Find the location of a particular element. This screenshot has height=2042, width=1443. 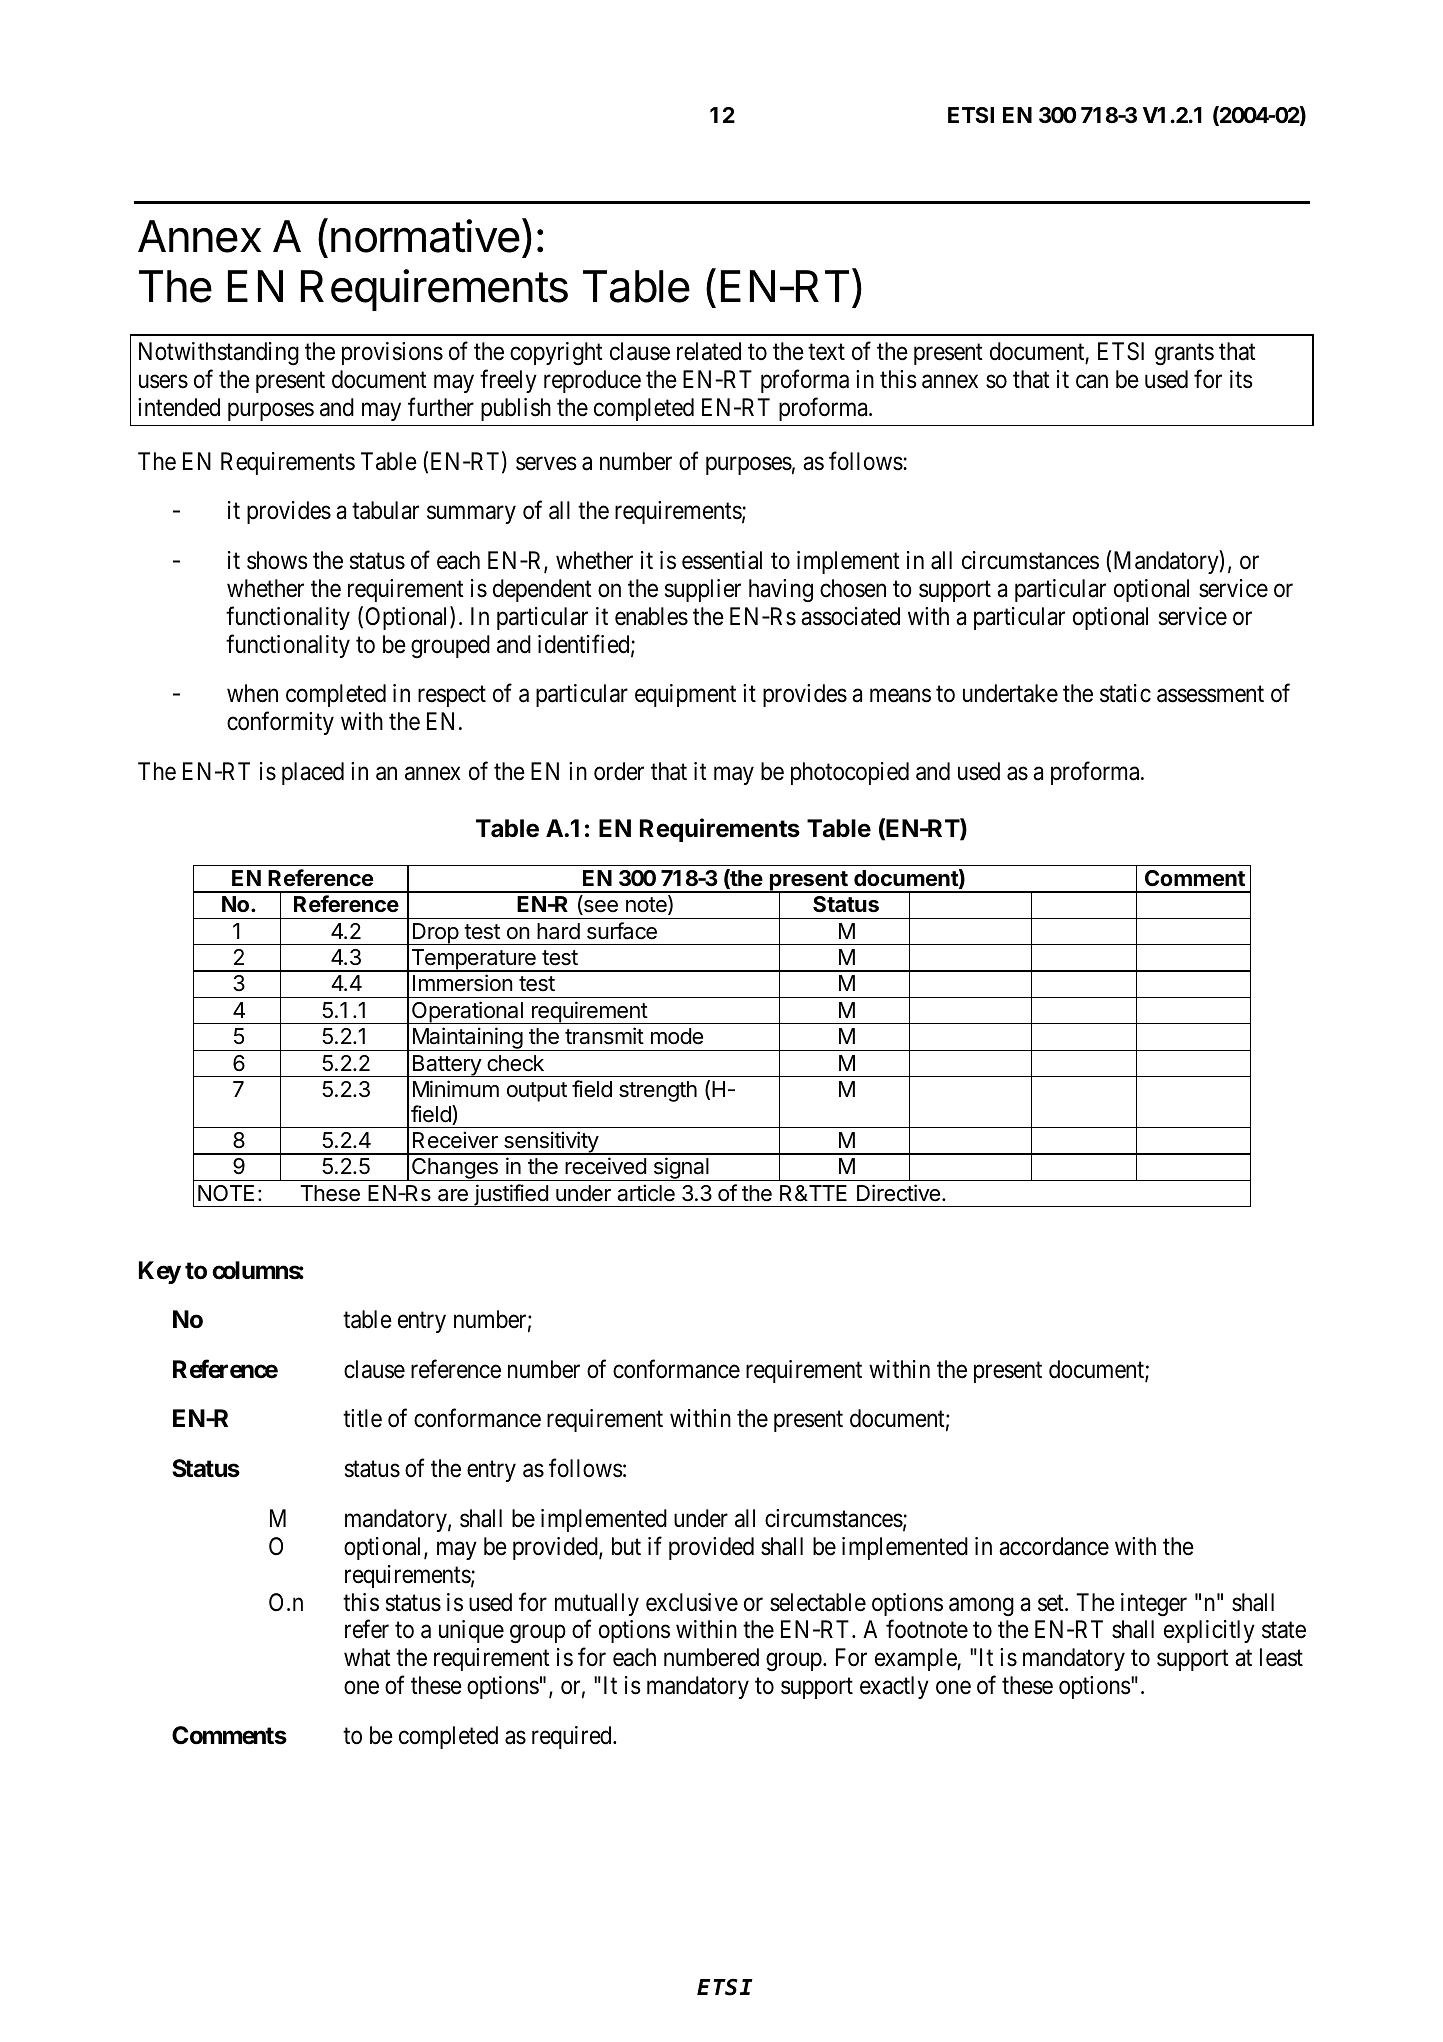

can is located at coordinates (1092, 381).
